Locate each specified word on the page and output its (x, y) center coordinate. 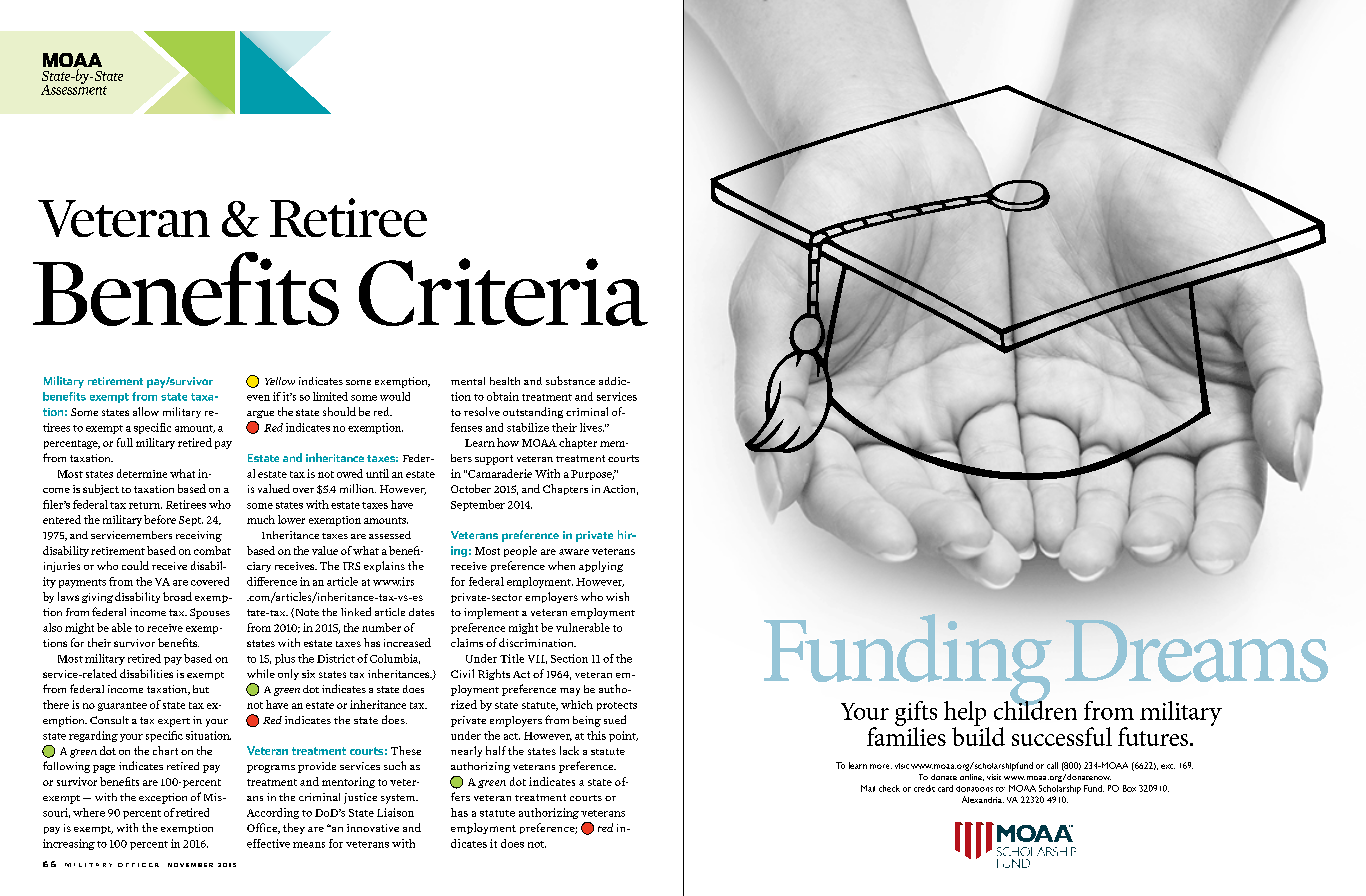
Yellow (280, 381)
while (261, 673)
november (190, 865)
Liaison (395, 812)
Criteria (503, 292)
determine (142, 473)
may (570, 692)
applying (601, 566)
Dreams (1196, 651)
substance (570, 380)
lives (592, 427)
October (471, 488)
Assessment (74, 88)
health (505, 381)
